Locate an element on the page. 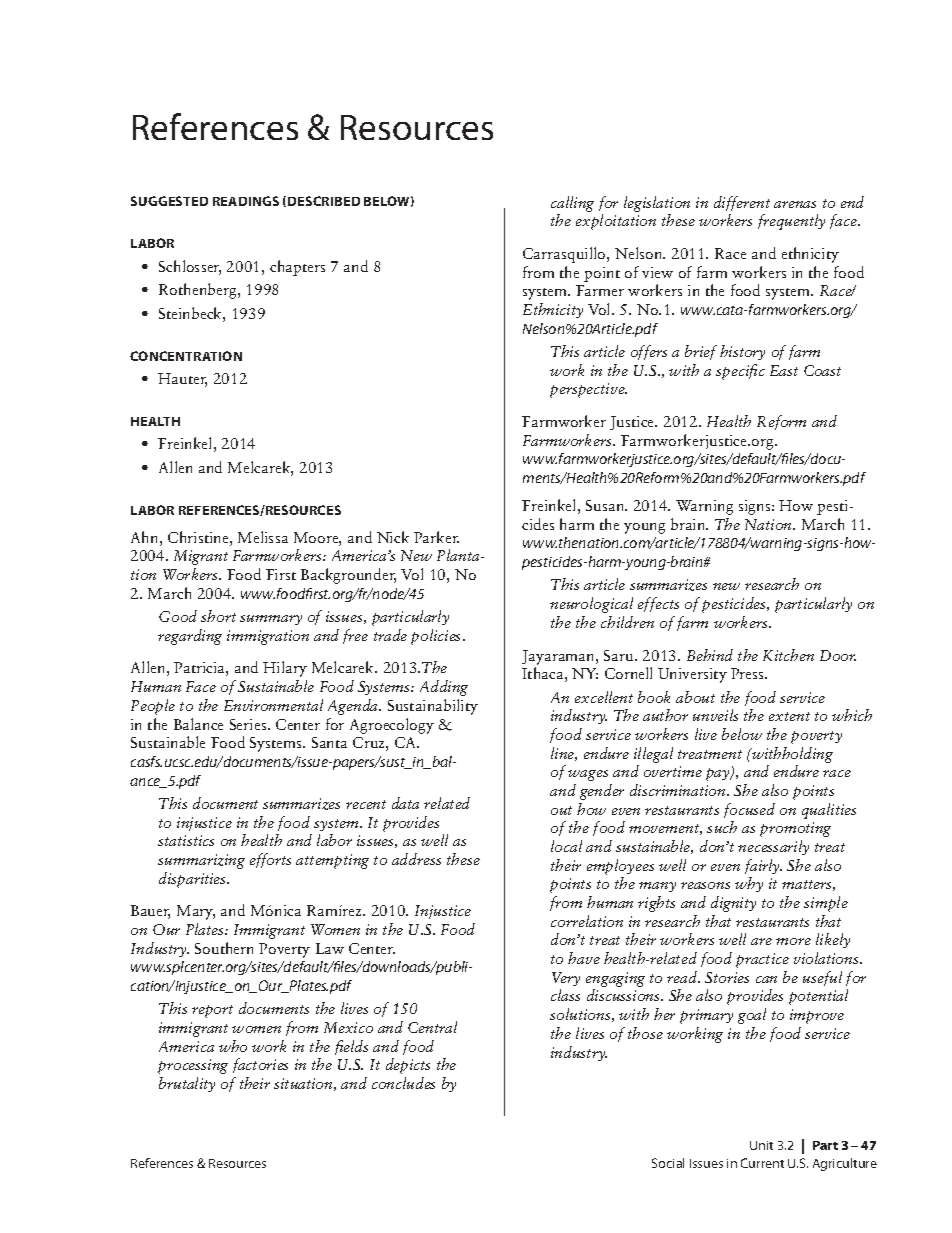 The image size is (952, 1233). Schlosser is located at coordinates (190, 267).
